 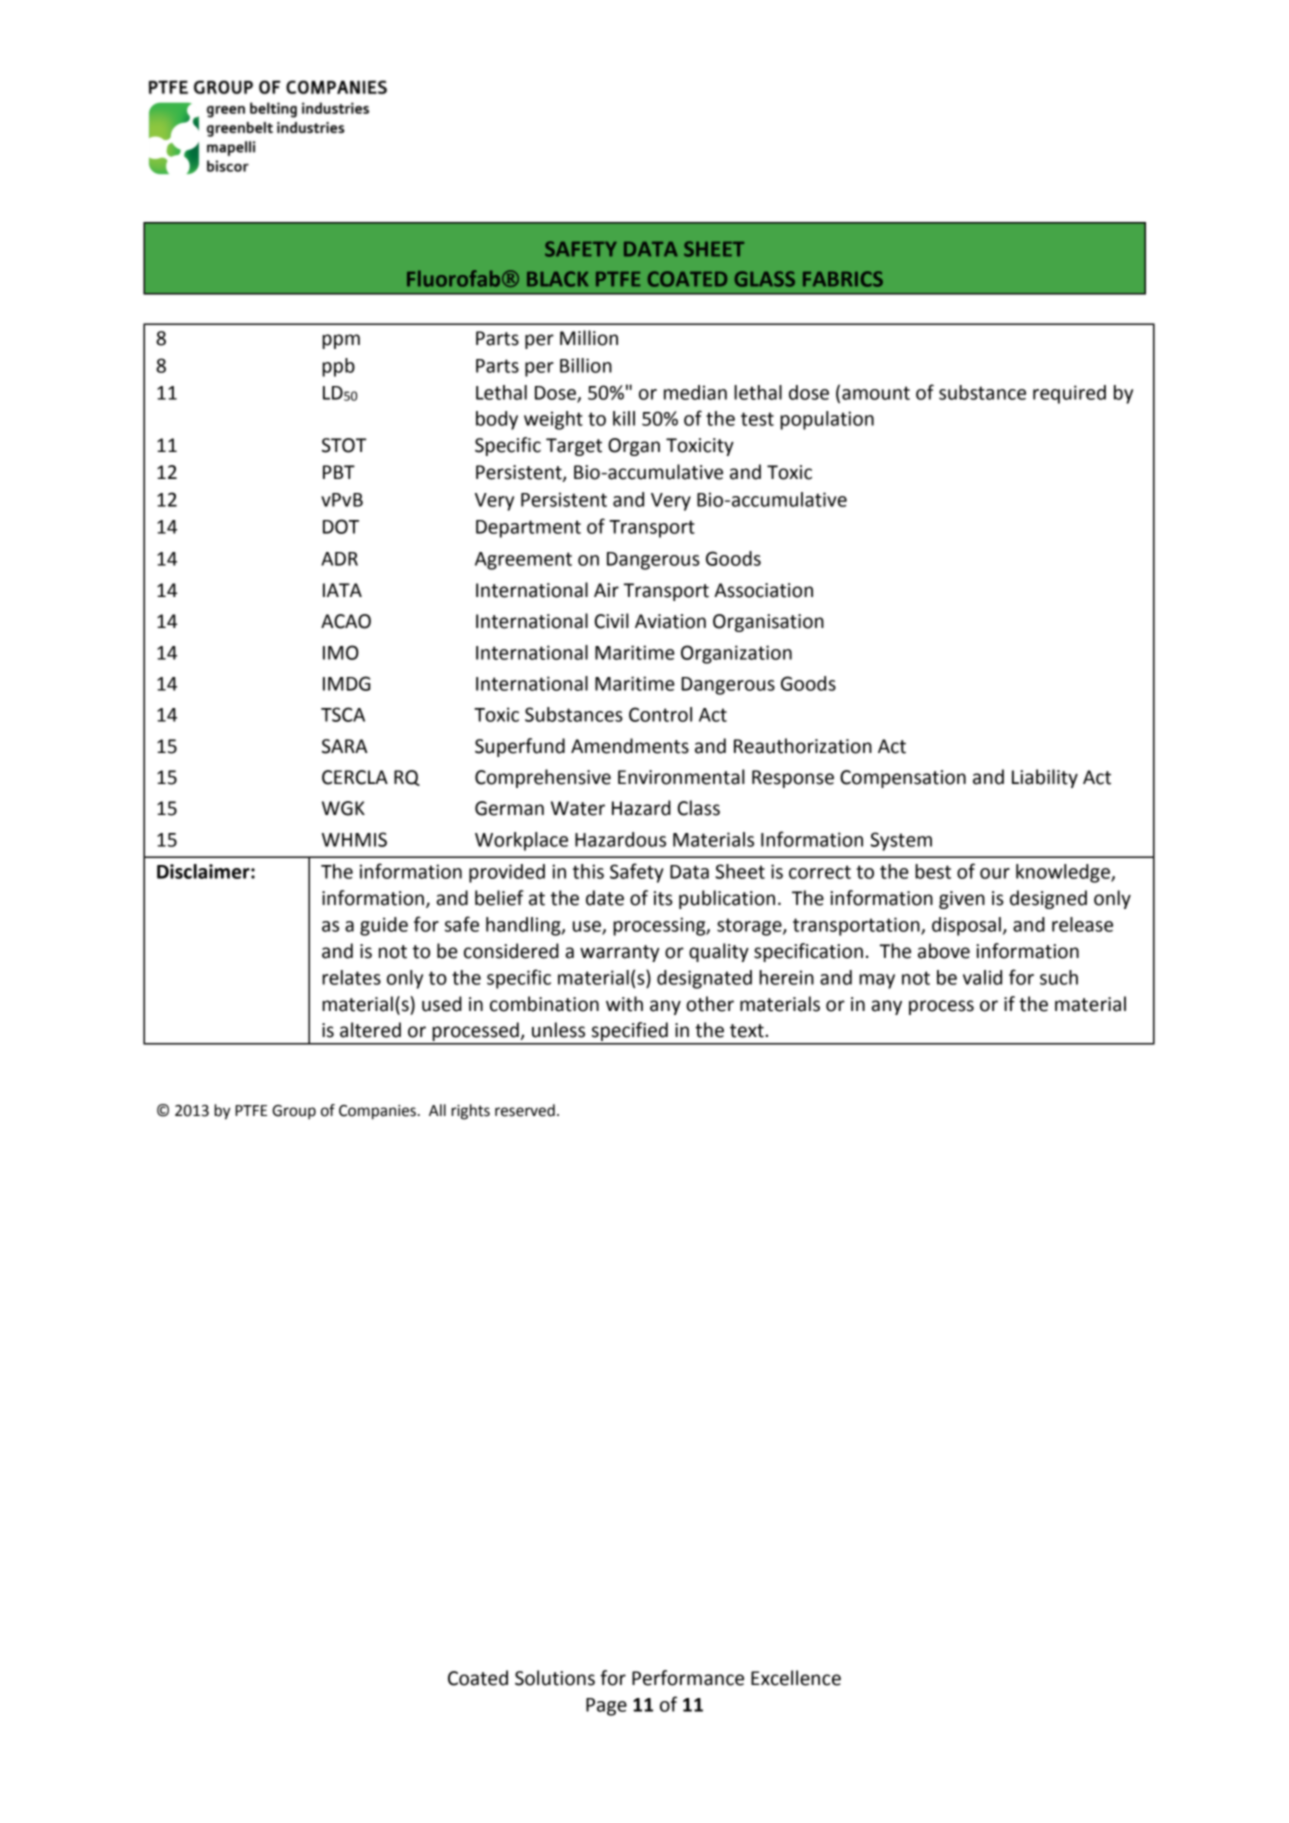 I want to click on Performance, so click(x=688, y=1678).
